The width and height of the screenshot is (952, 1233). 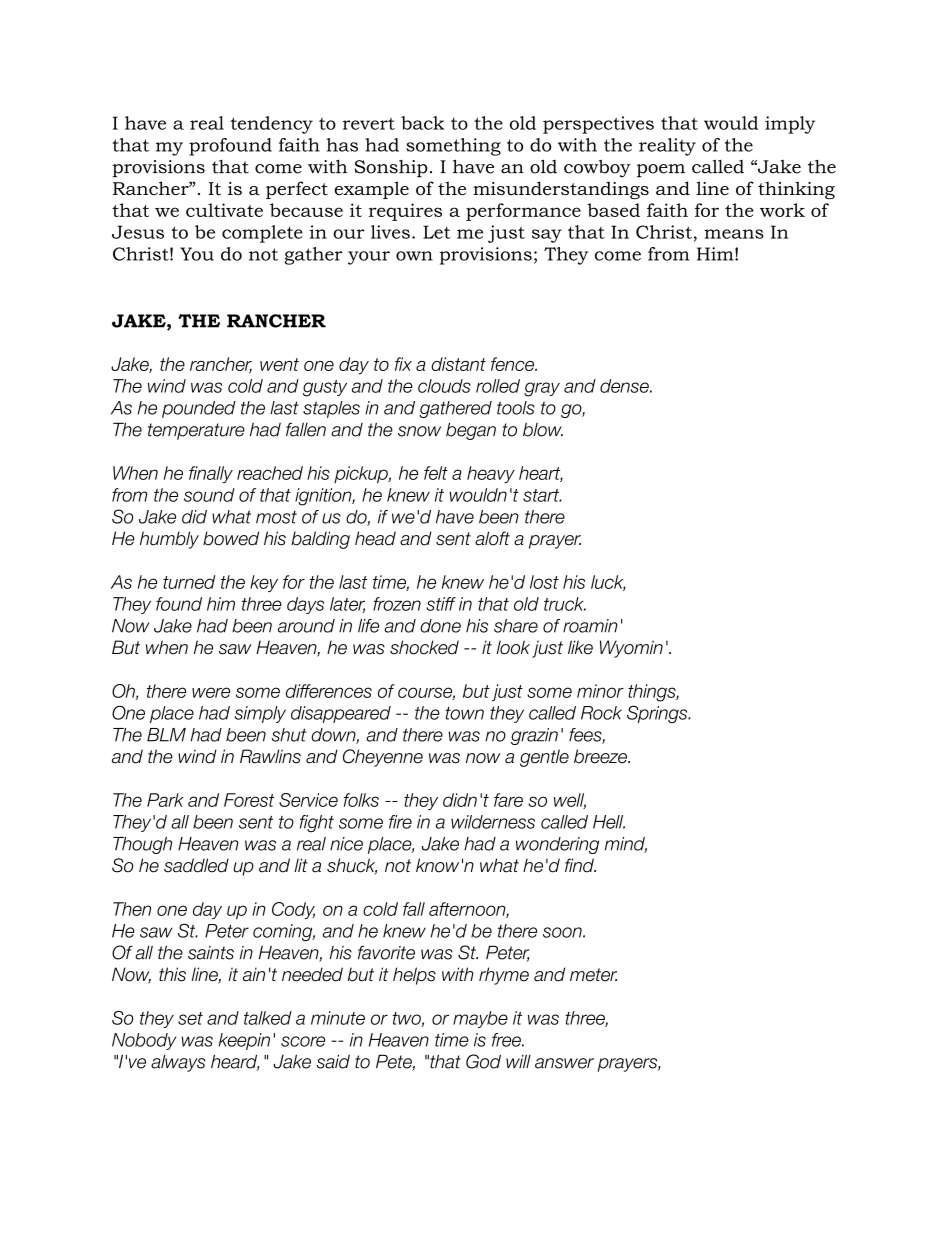 I want to click on tendency, so click(x=272, y=125).
